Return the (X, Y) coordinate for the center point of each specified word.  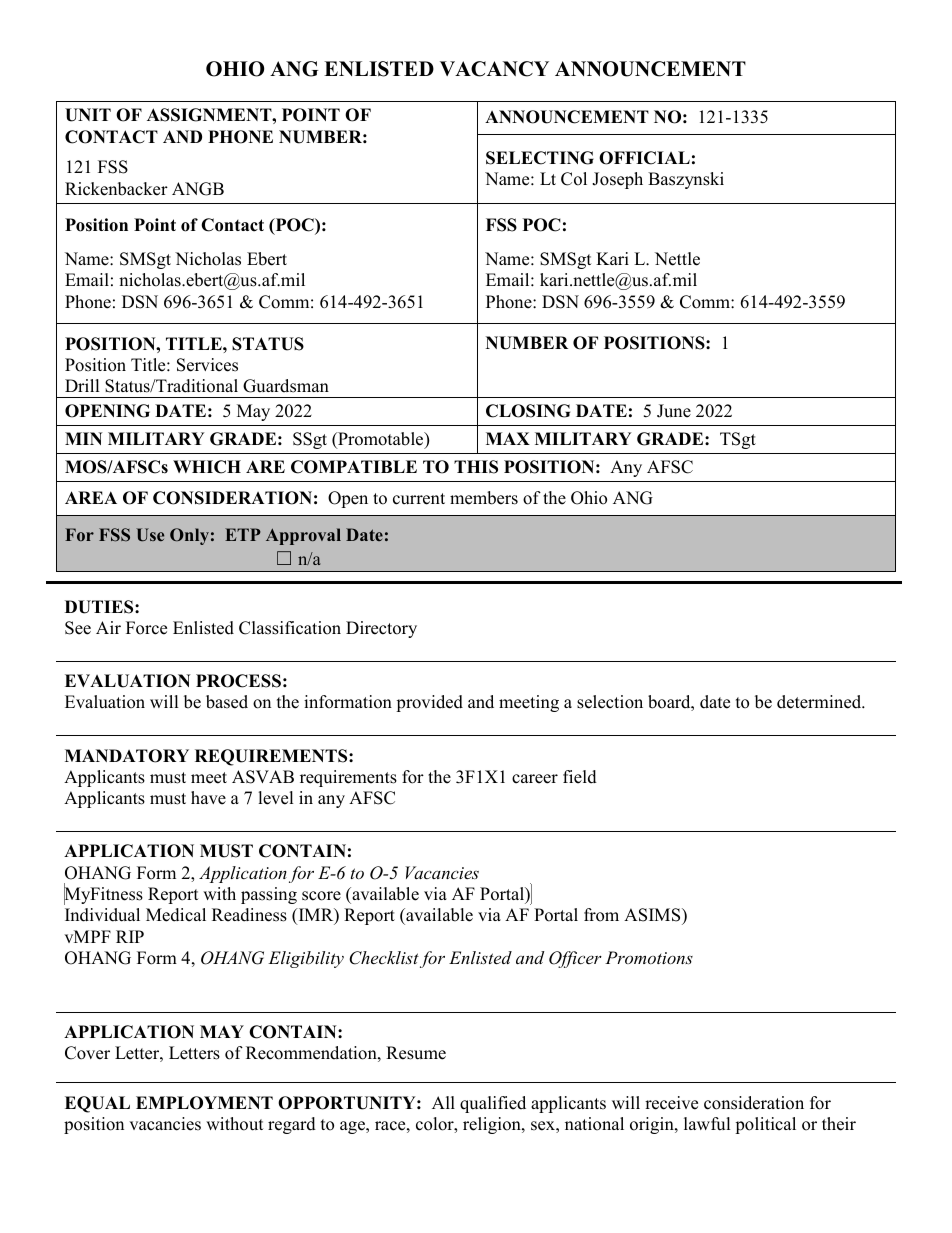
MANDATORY (127, 756)
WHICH (207, 467)
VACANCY (494, 69)
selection (610, 702)
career (535, 779)
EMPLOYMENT (204, 1103)
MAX (508, 438)
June (674, 411)
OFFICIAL (644, 158)
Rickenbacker (116, 189)
